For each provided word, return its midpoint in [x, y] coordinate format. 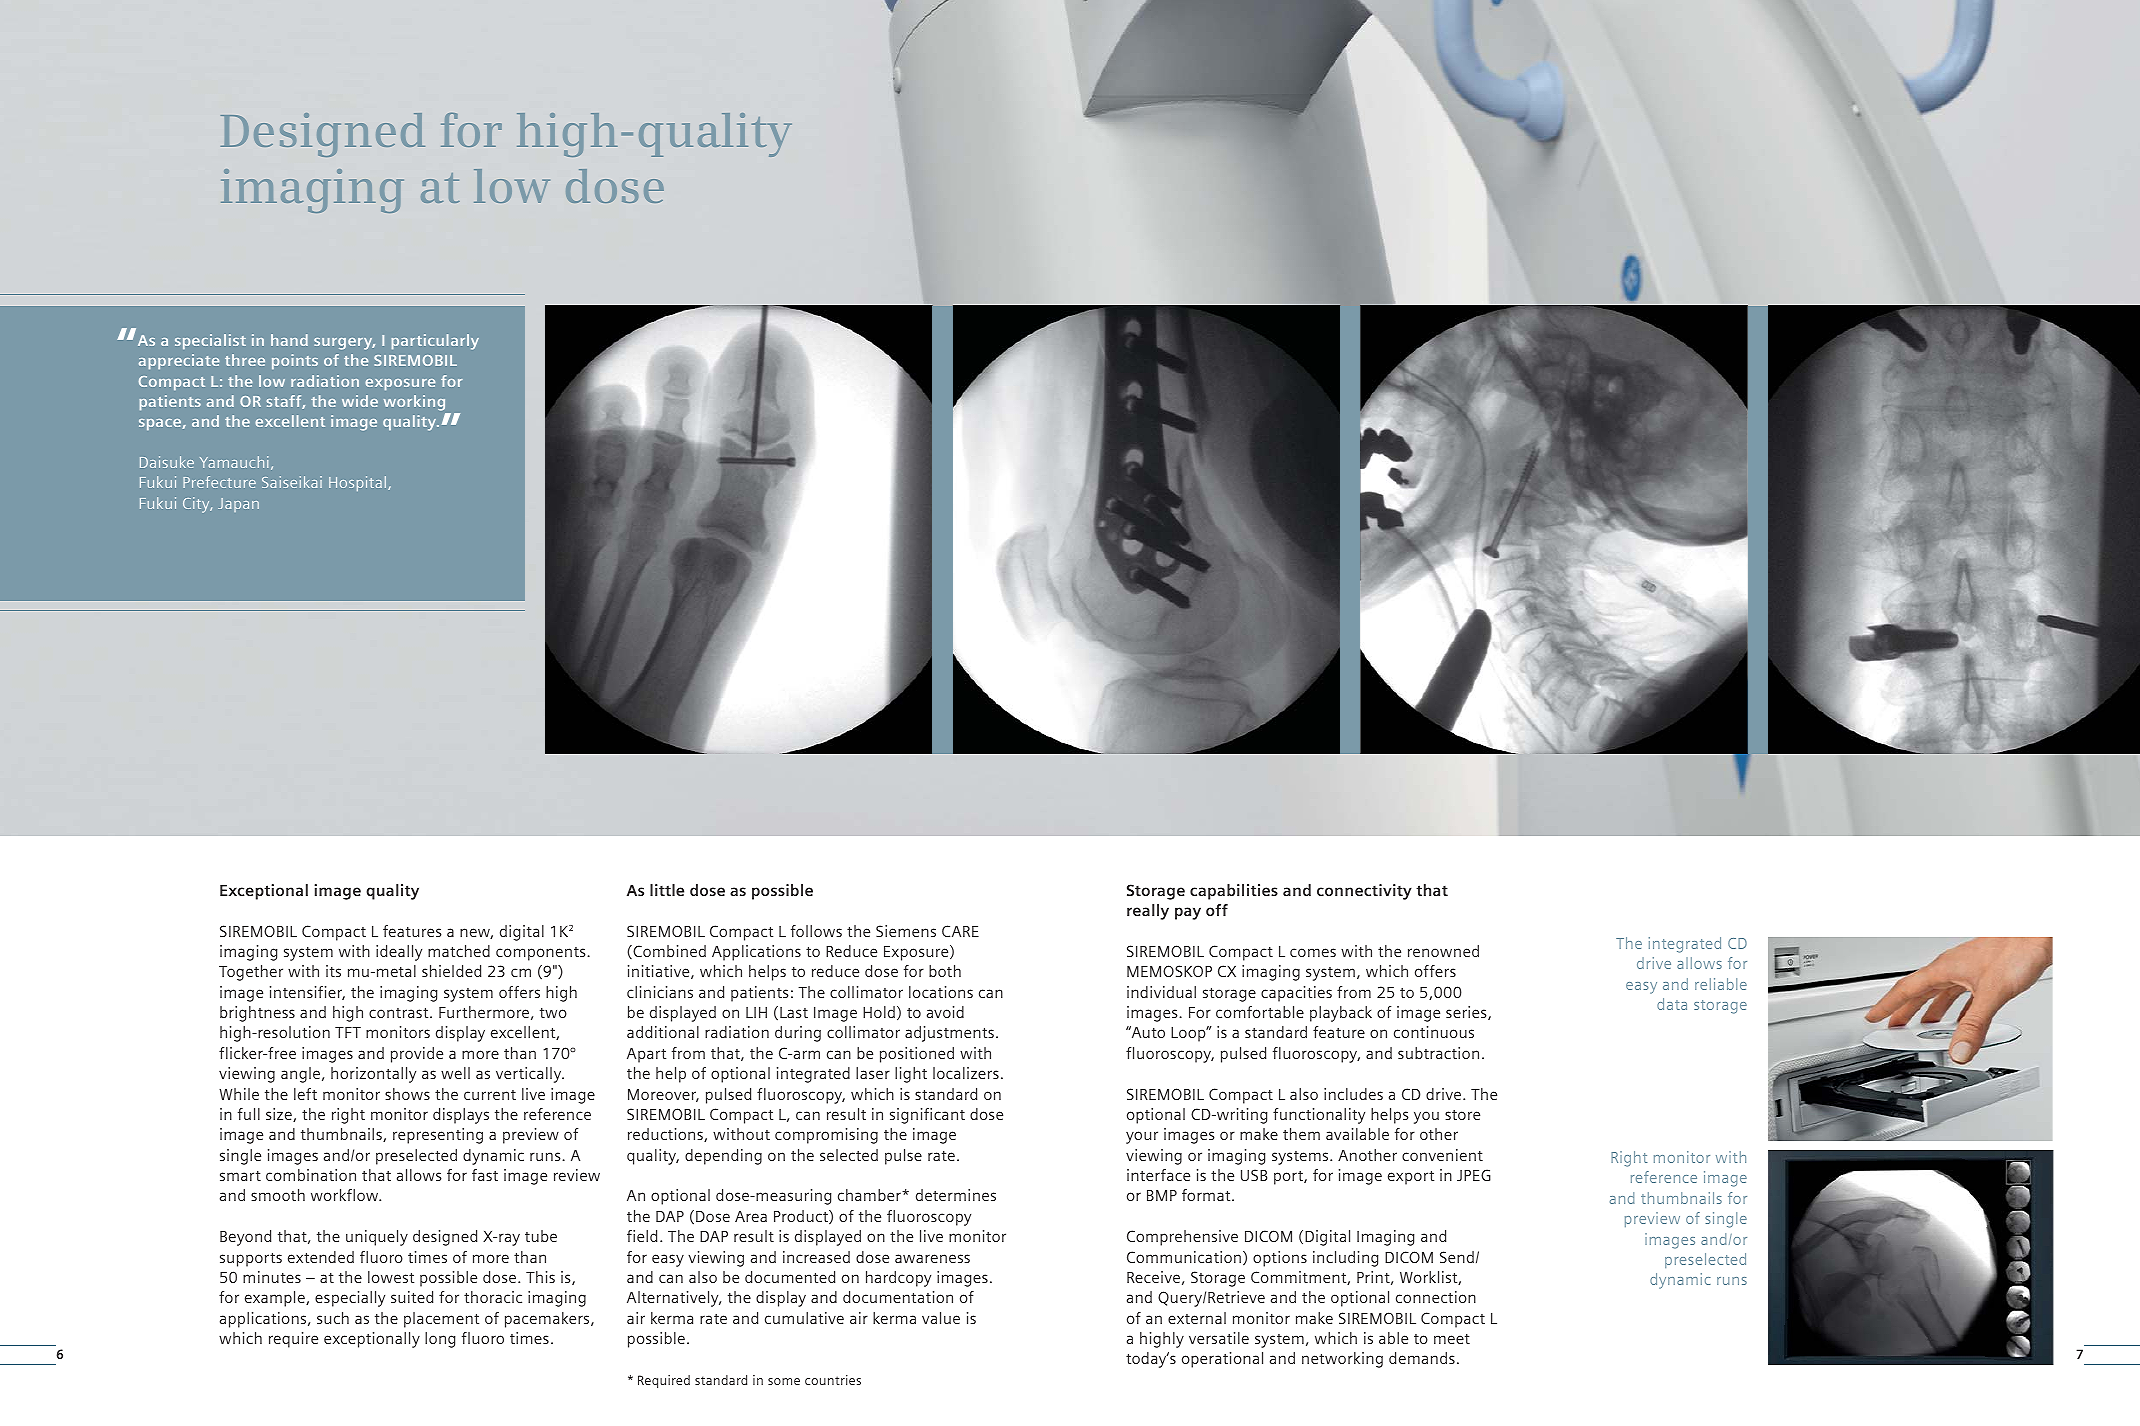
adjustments [949, 1034]
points [295, 362]
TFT [348, 1032]
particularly [435, 342]
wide [360, 401]
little [667, 890]
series [1467, 1013]
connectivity [1364, 892]
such [333, 1318]
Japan [238, 505]
